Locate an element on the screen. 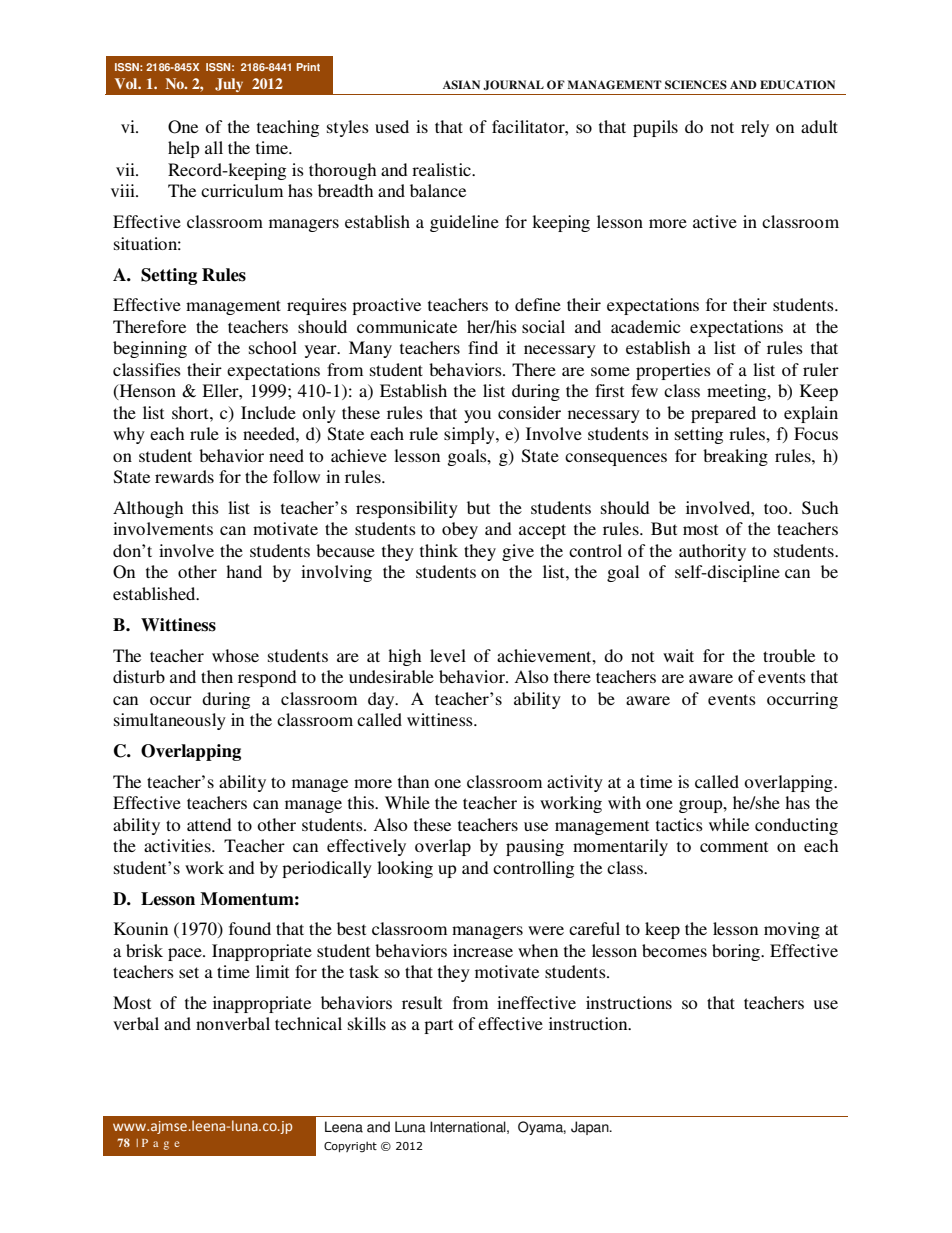  Japan is located at coordinates (591, 1128).
